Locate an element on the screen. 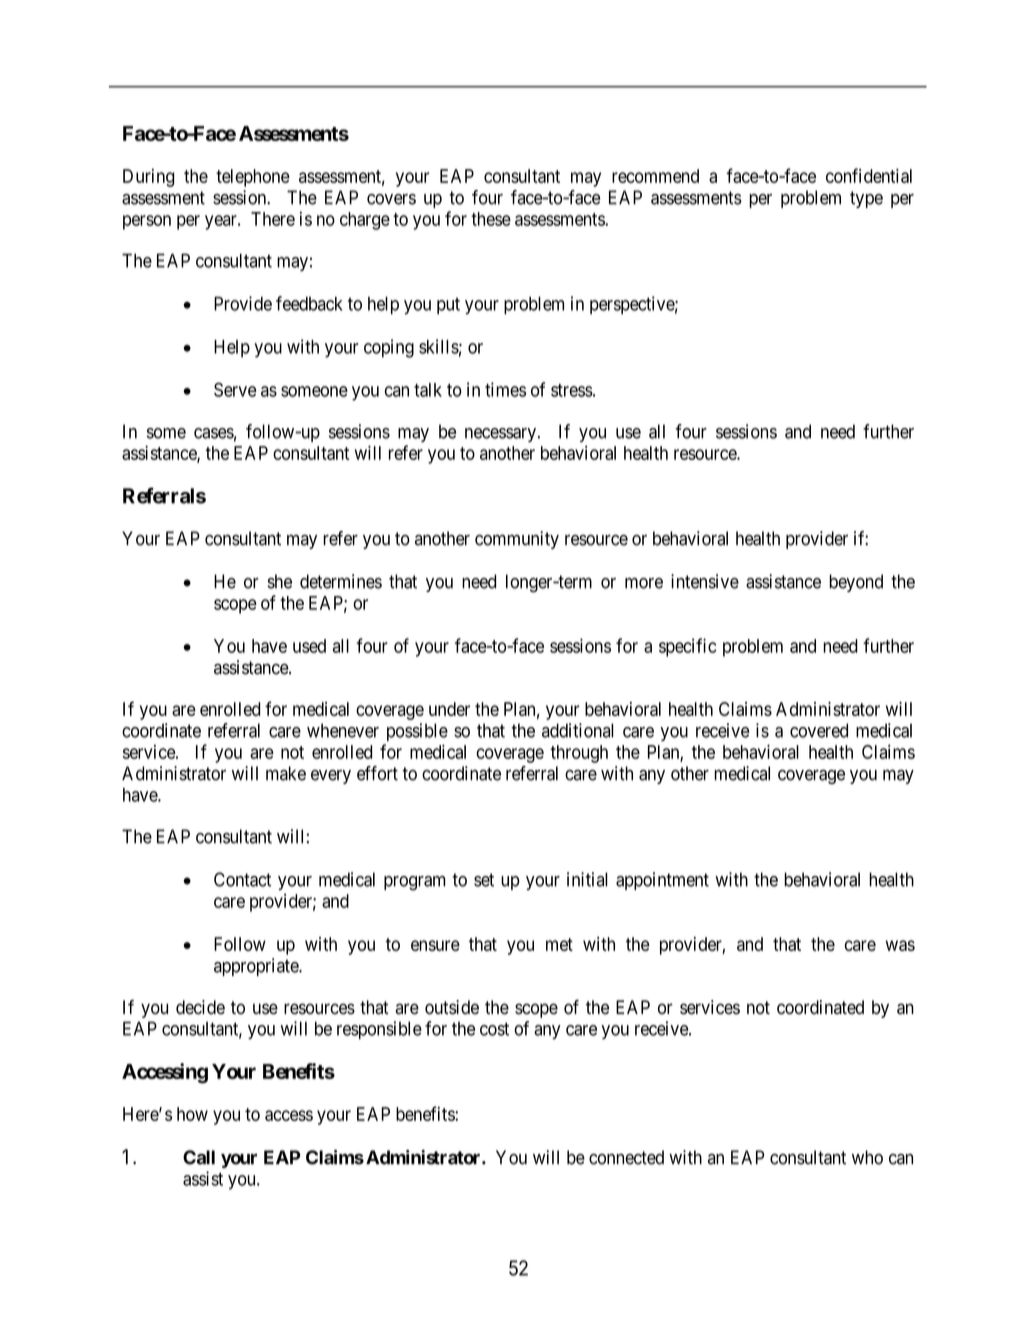 The width and height of the screenshot is (1036, 1341). appropriate is located at coordinates (257, 967).
